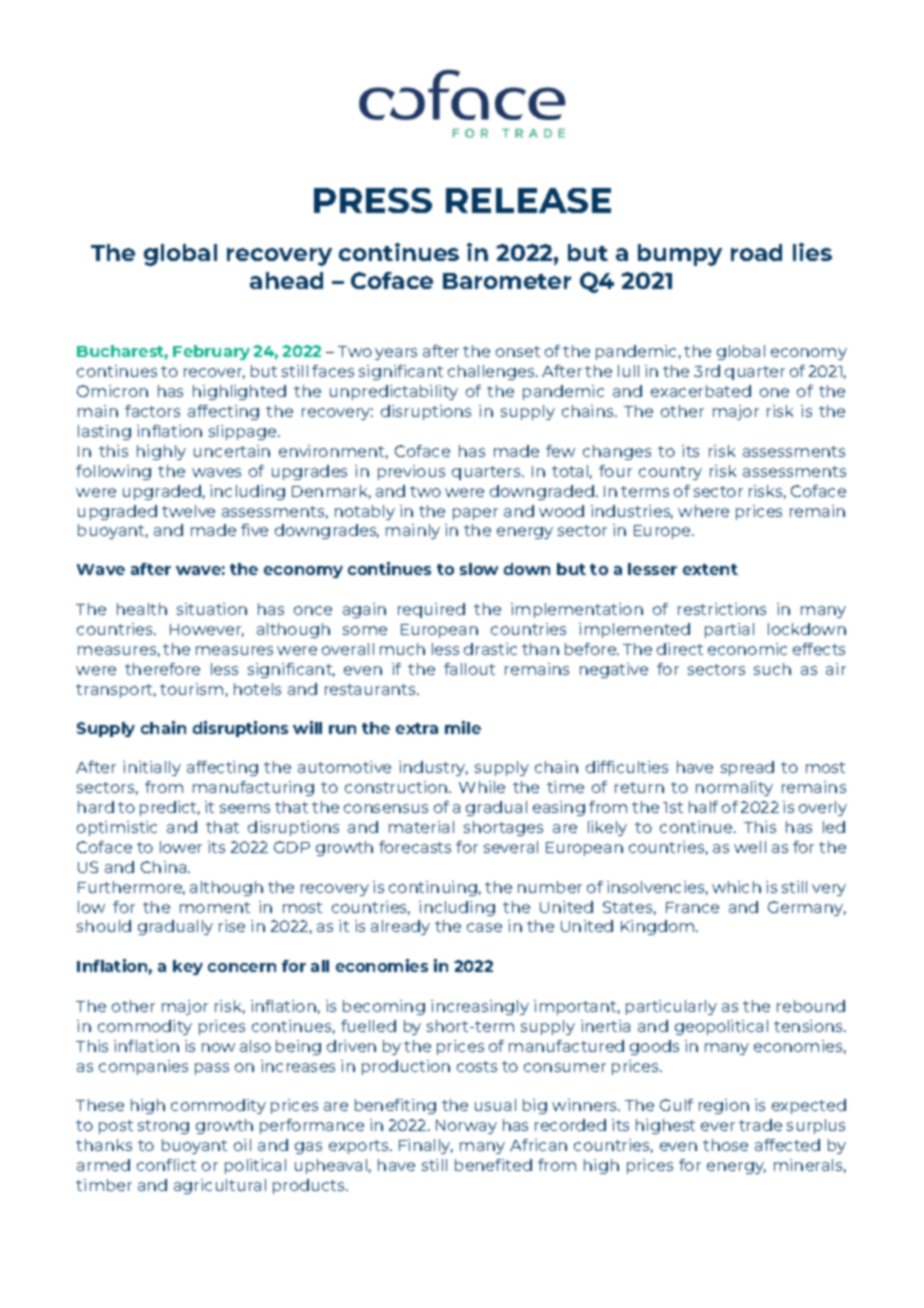 This document has height=1308, width=924. What do you see at coordinates (152, 411) in the document?
I see `factors` at bounding box center [152, 411].
